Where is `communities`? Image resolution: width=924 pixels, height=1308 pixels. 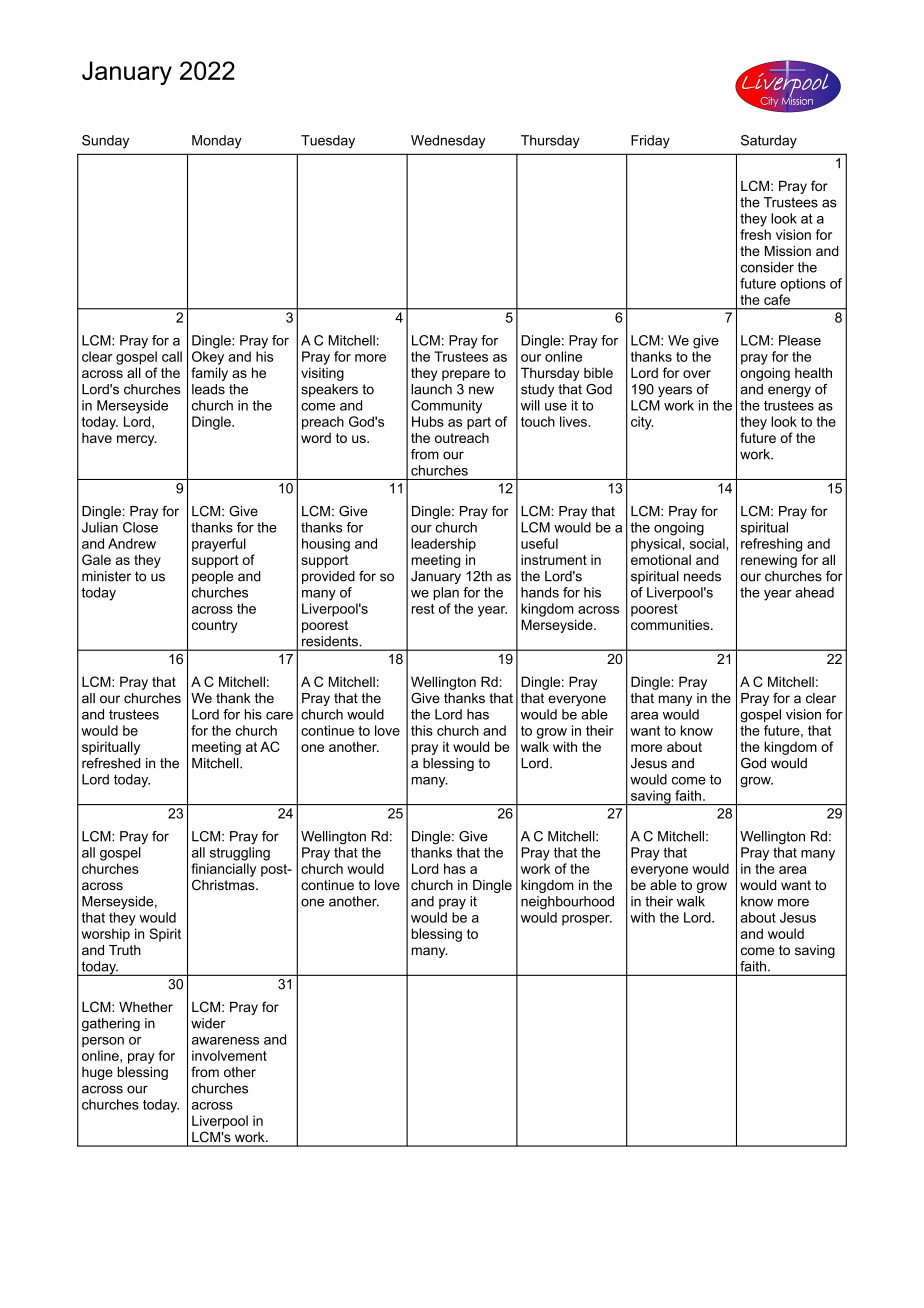
communities is located at coordinates (671, 624).
